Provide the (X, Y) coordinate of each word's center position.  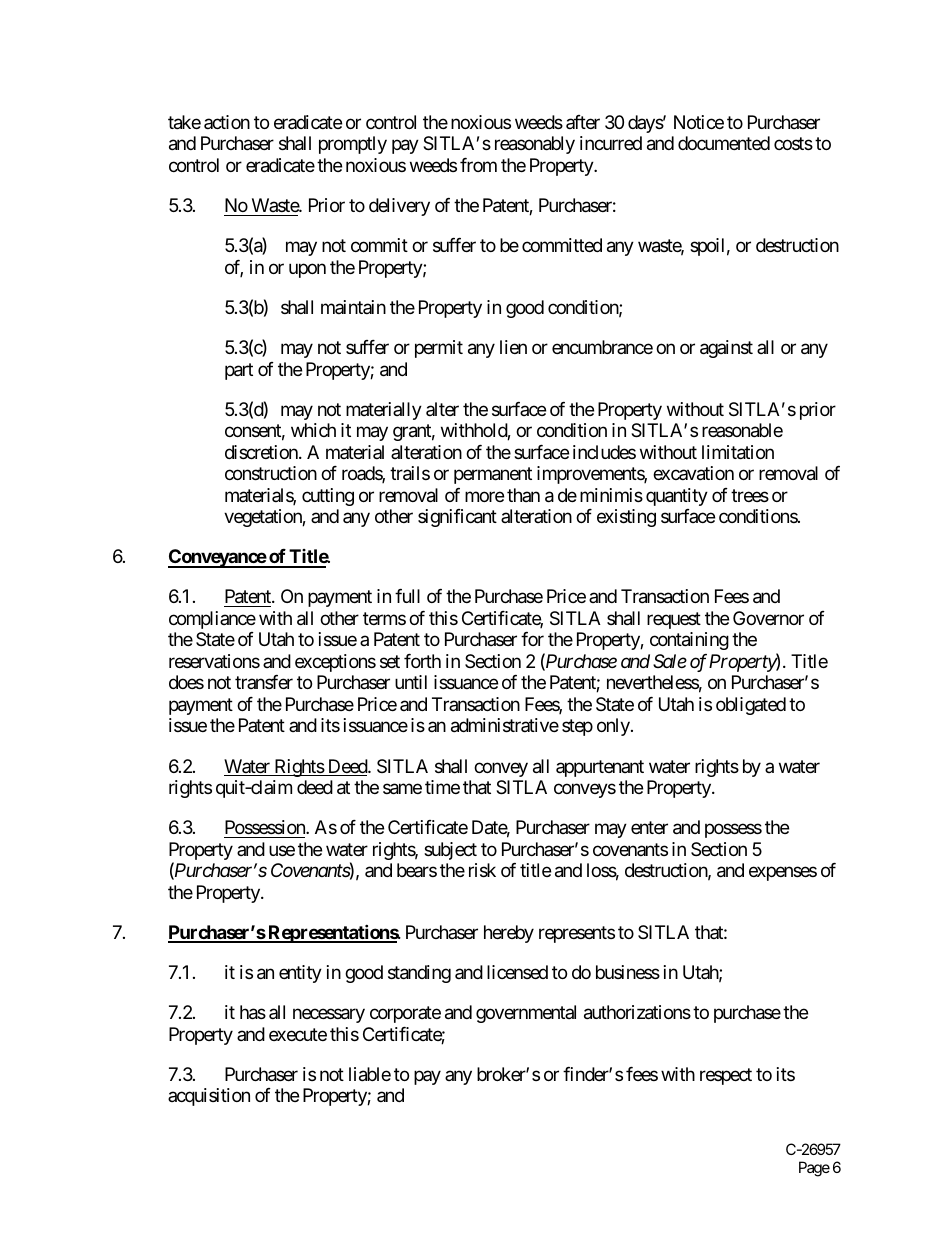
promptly (353, 145)
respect (726, 1076)
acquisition (209, 1097)
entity (300, 974)
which (313, 430)
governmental (526, 1014)
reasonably (535, 145)
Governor (768, 618)
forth (422, 661)
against (726, 349)
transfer (264, 682)
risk (482, 870)
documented (724, 143)
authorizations (637, 1012)
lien (513, 347)
